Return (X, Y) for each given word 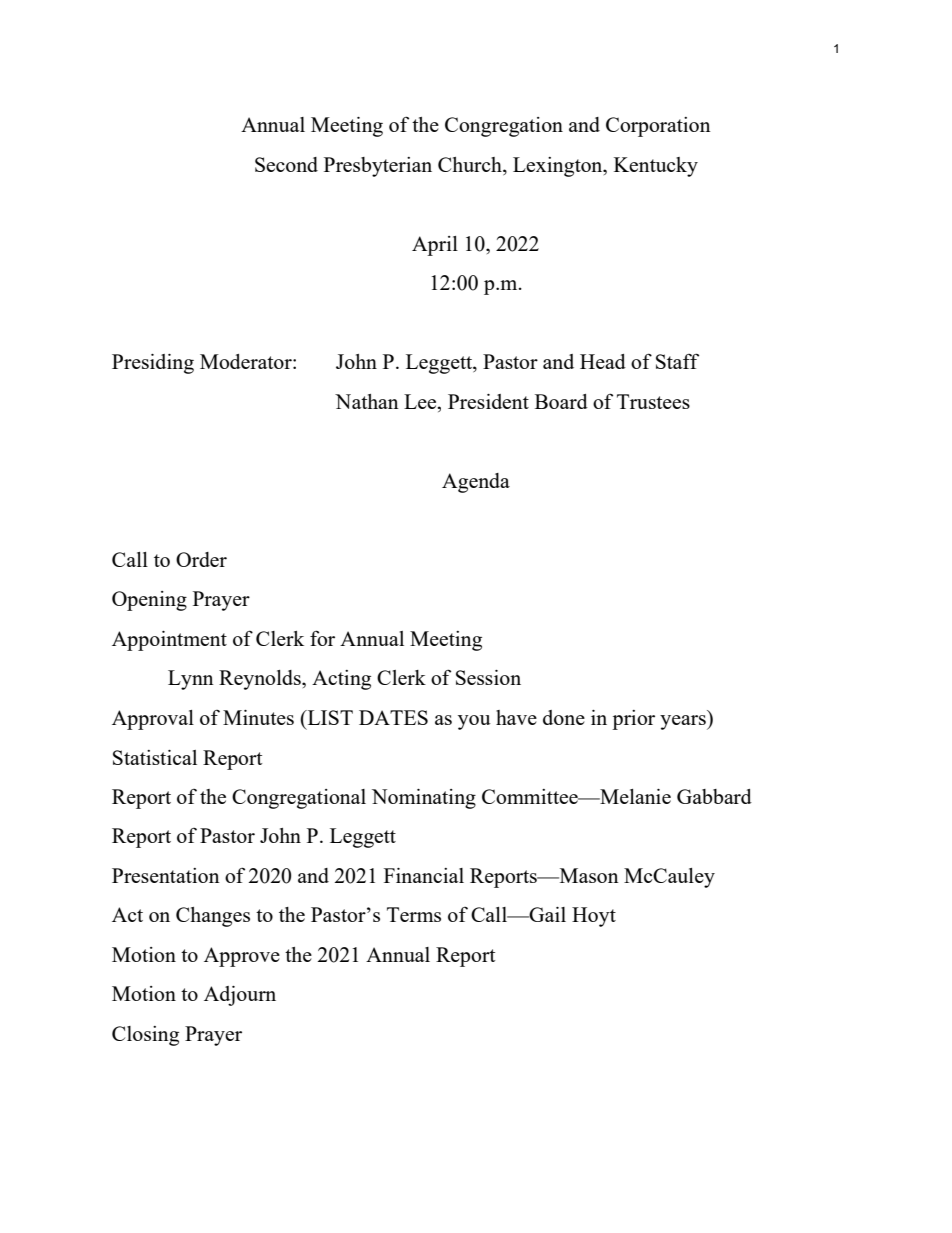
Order (201, 559)
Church (471, 166)
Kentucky (656, 167)
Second (286, 164)
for (322, 638)
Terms (414, 914)
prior (633, 720)
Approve (242, 957)
